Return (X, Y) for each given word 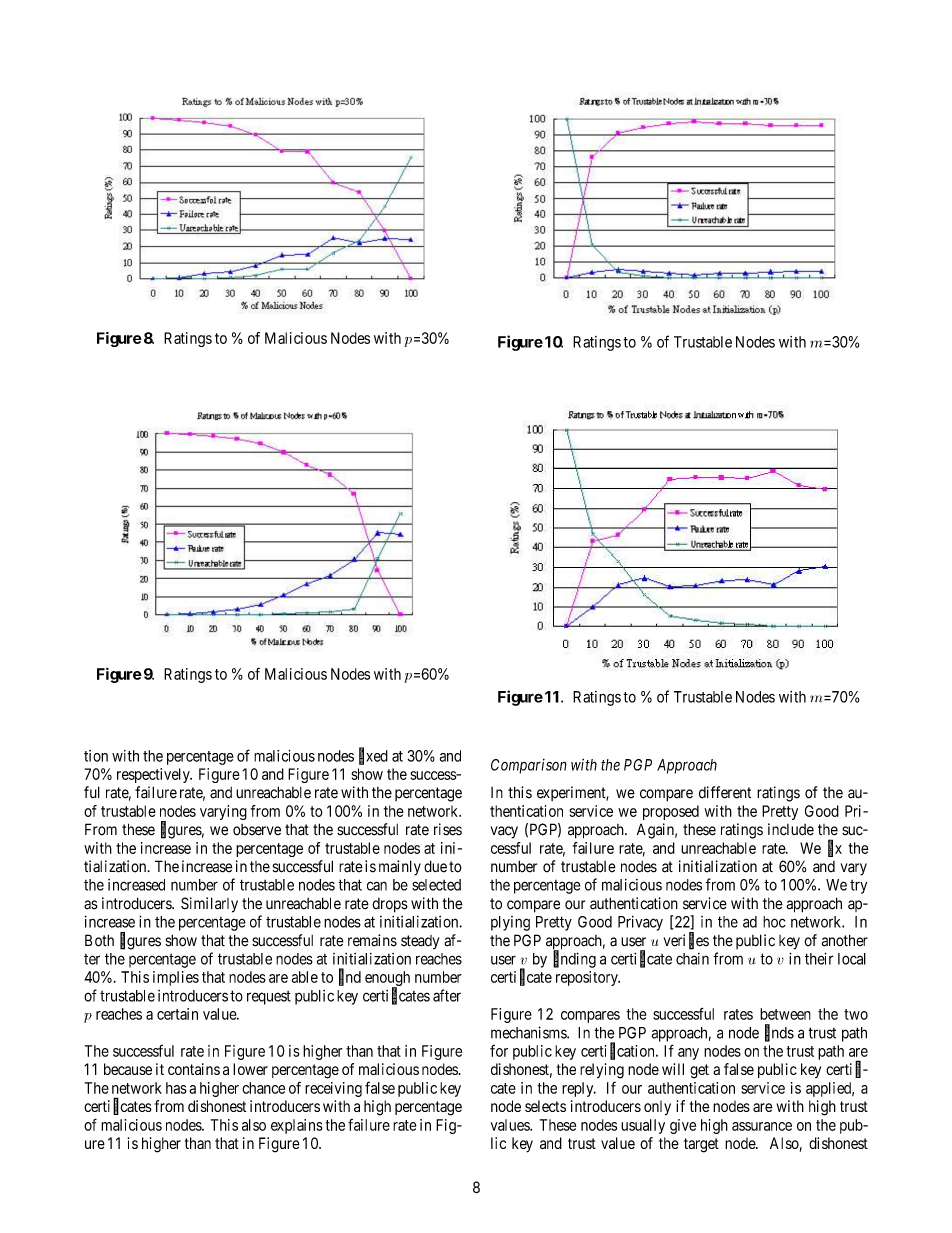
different (725, 792)
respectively (154, 775)
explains (297, 1126)
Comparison (529, 766)
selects (545, 1106)
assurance (762, 1126)
